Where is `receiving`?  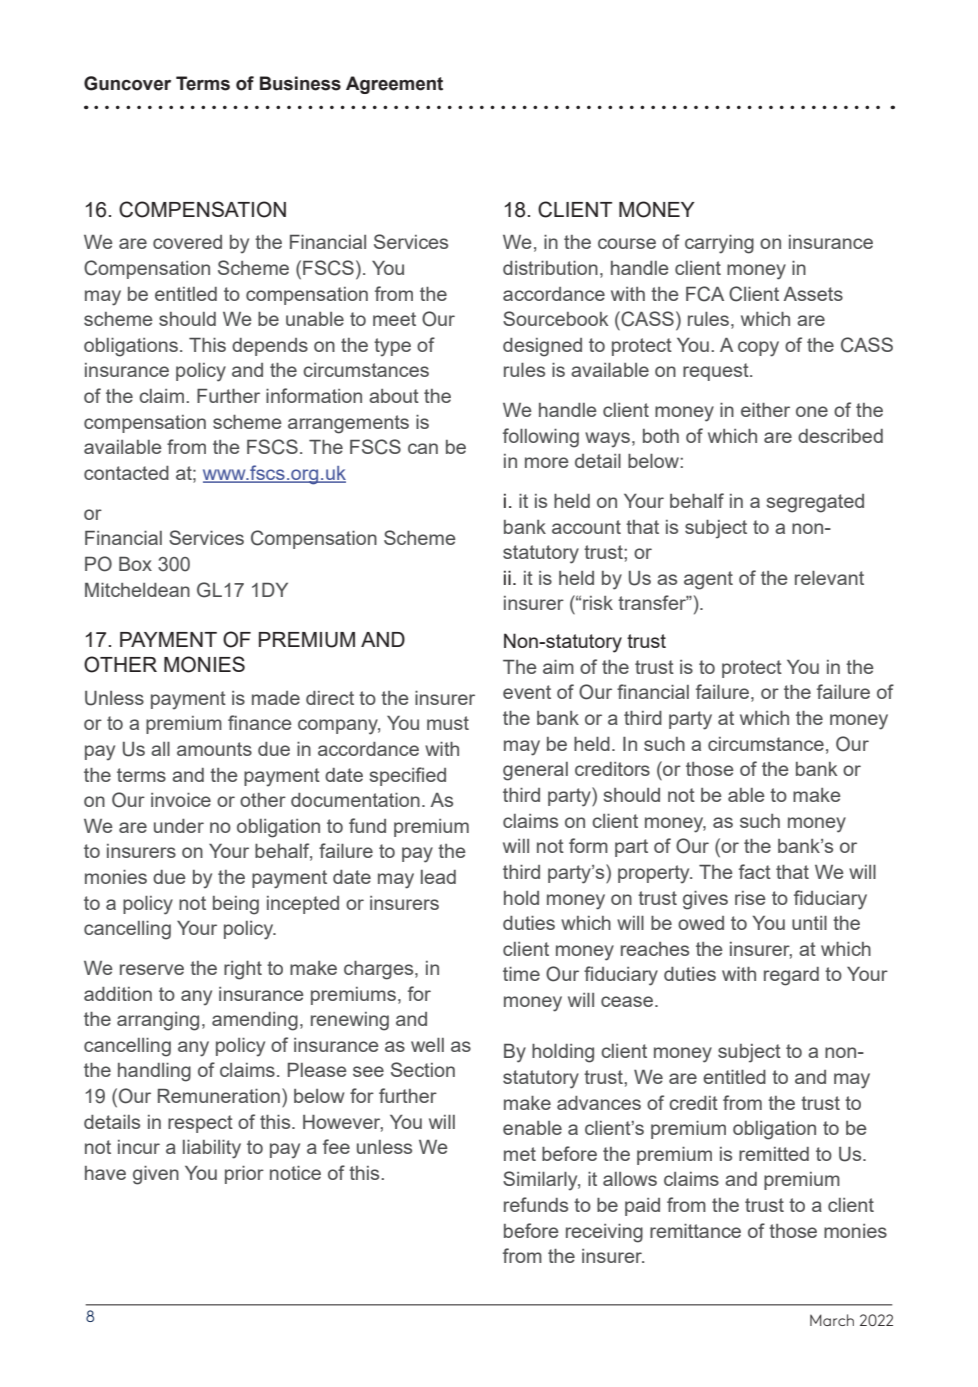
receiving is located at coordinates (604, 1233).
